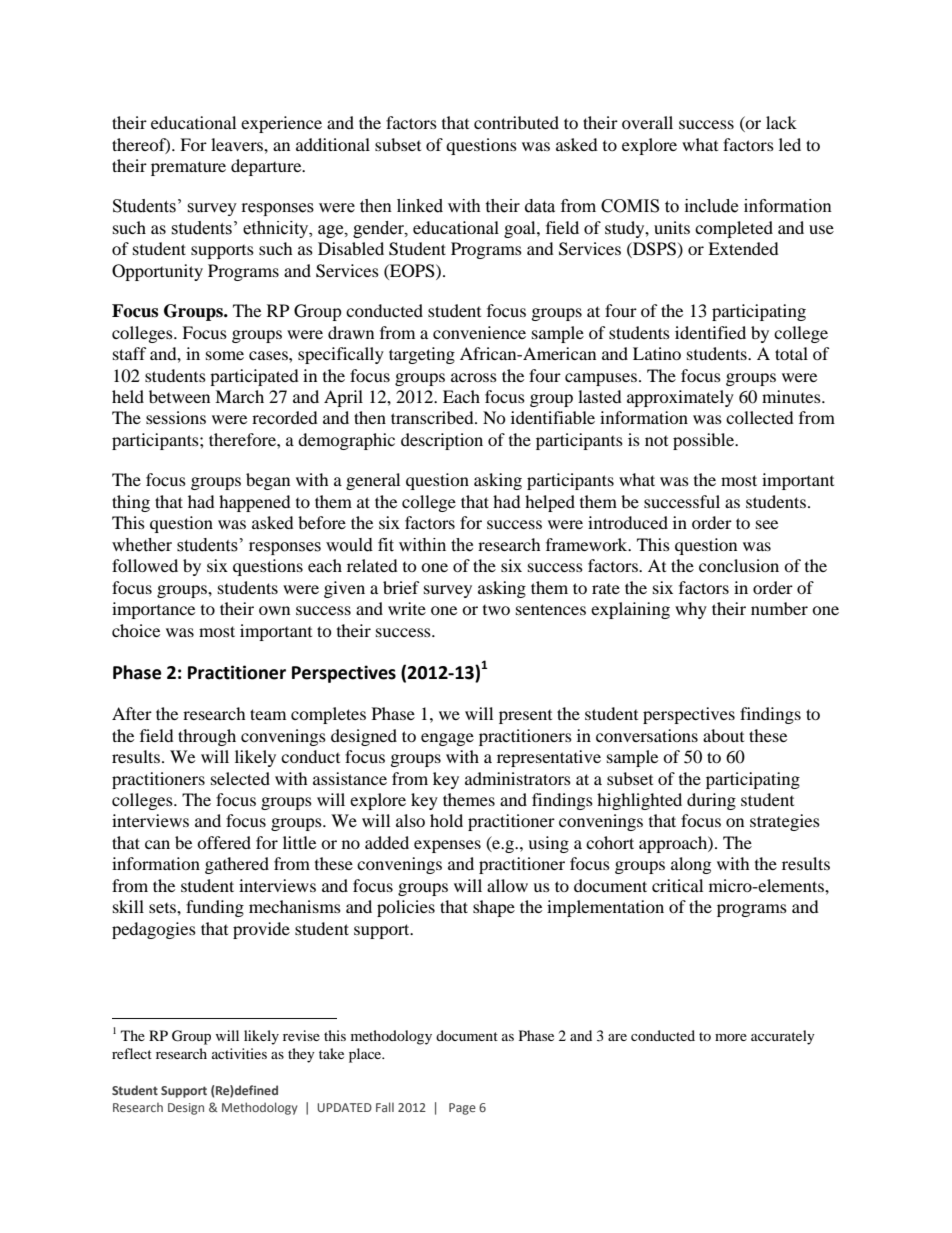 The height and width of the screenshot is (1233, 952). I want to click on importance, so click(153, 610).
